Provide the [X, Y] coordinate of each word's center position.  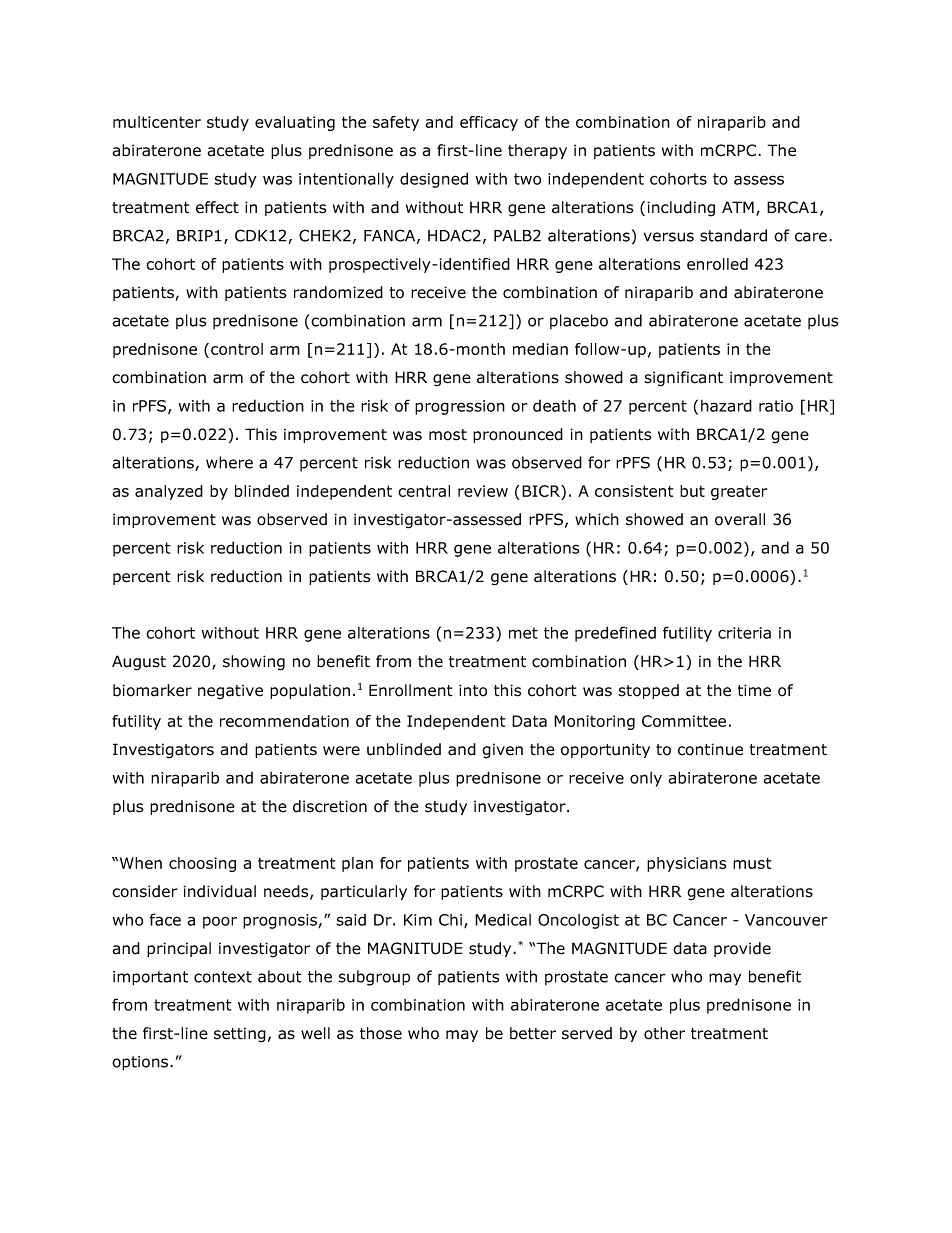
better [533, 1033]
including [681, 209]
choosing [202, 864]
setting [240, 1035]
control [237, 349]
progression [460, 407]
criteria [744, 633]
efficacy [489, 123]
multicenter [157, 122]
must [752, 863]
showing [254, 663]
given [502, 751]
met [523, 633]
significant [683, 379]
